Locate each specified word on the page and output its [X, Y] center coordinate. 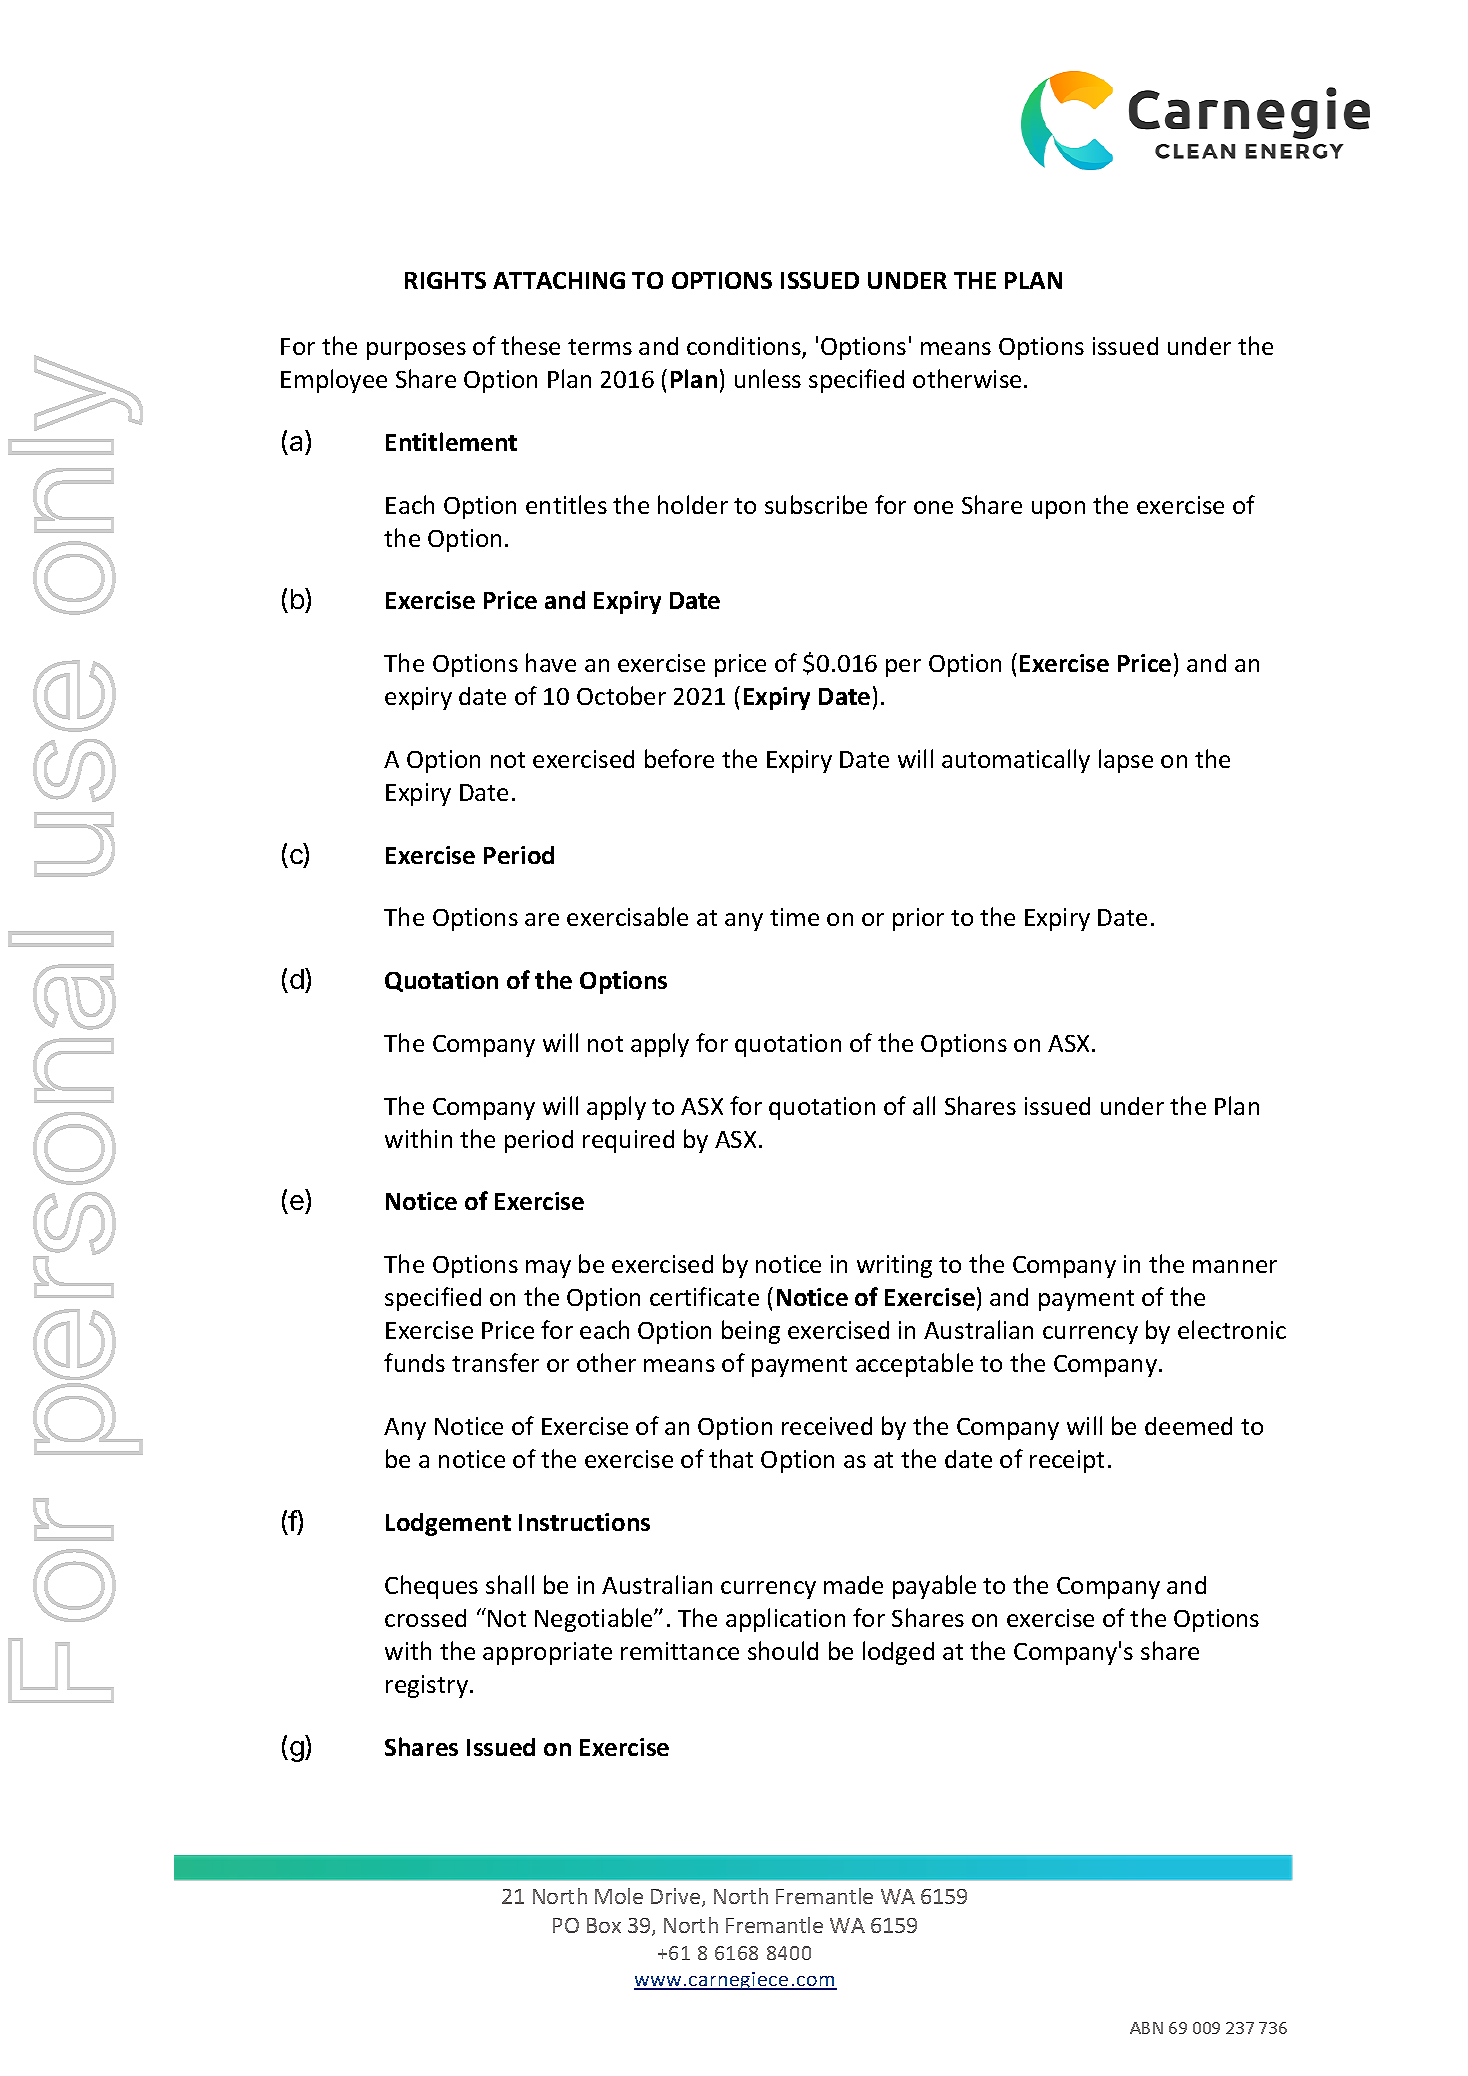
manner [1235, 1266]
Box [604, 1925]
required [628, 1141]
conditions [745, 347]
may [548, 1269]
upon [1058, 510]
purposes [416, 351]
